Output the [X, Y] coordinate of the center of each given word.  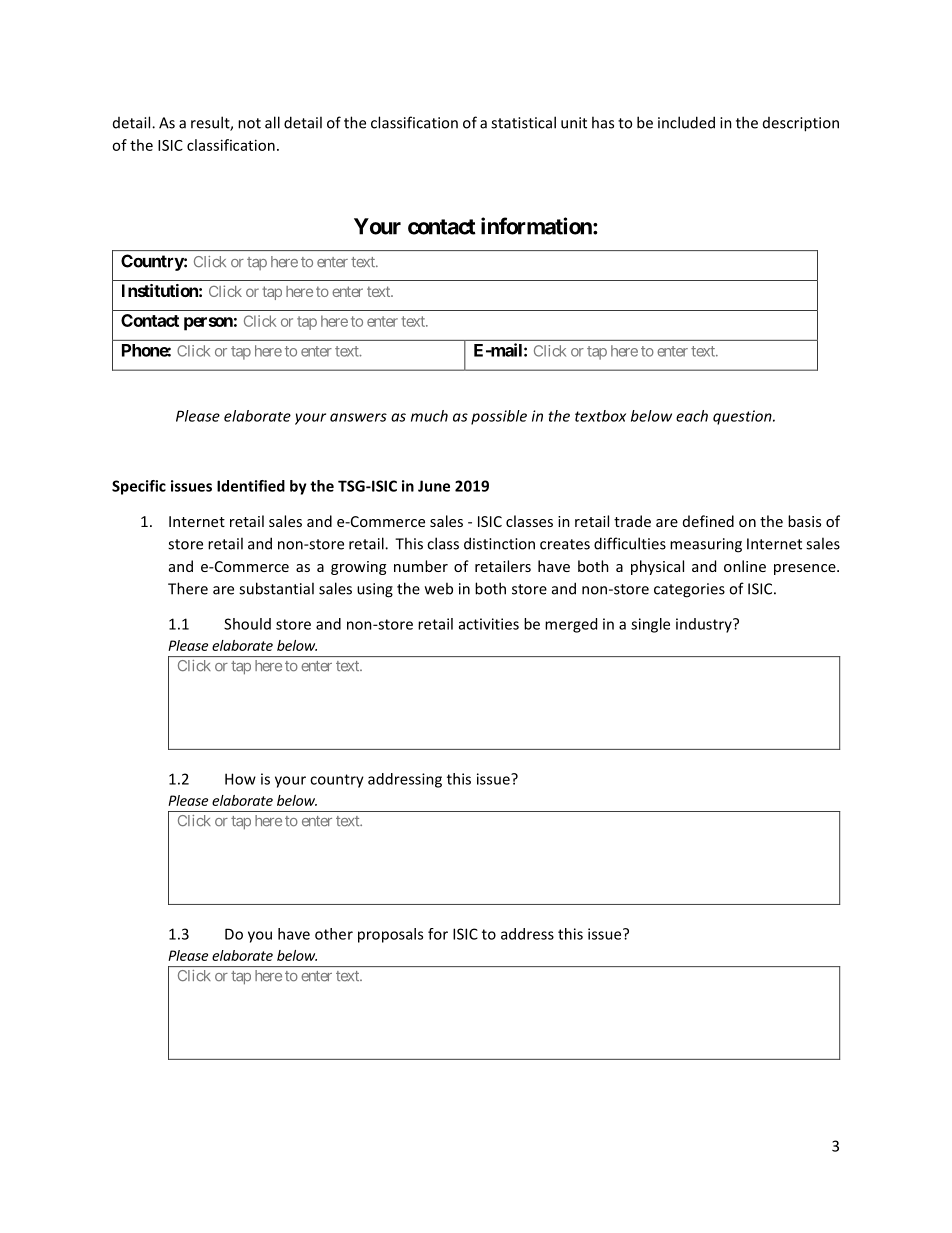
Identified [251, 486]
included [686, 122]
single [650, 625]
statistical [523, 122]
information [537, 226]
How [240, 779]
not [249, 123]
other [334, 934]
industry [705, 625]
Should [247, 624]
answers [358, 417]
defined [708, 521]
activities [489, 624]
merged [571, 625]
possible [499, 417]
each [692, 416]
